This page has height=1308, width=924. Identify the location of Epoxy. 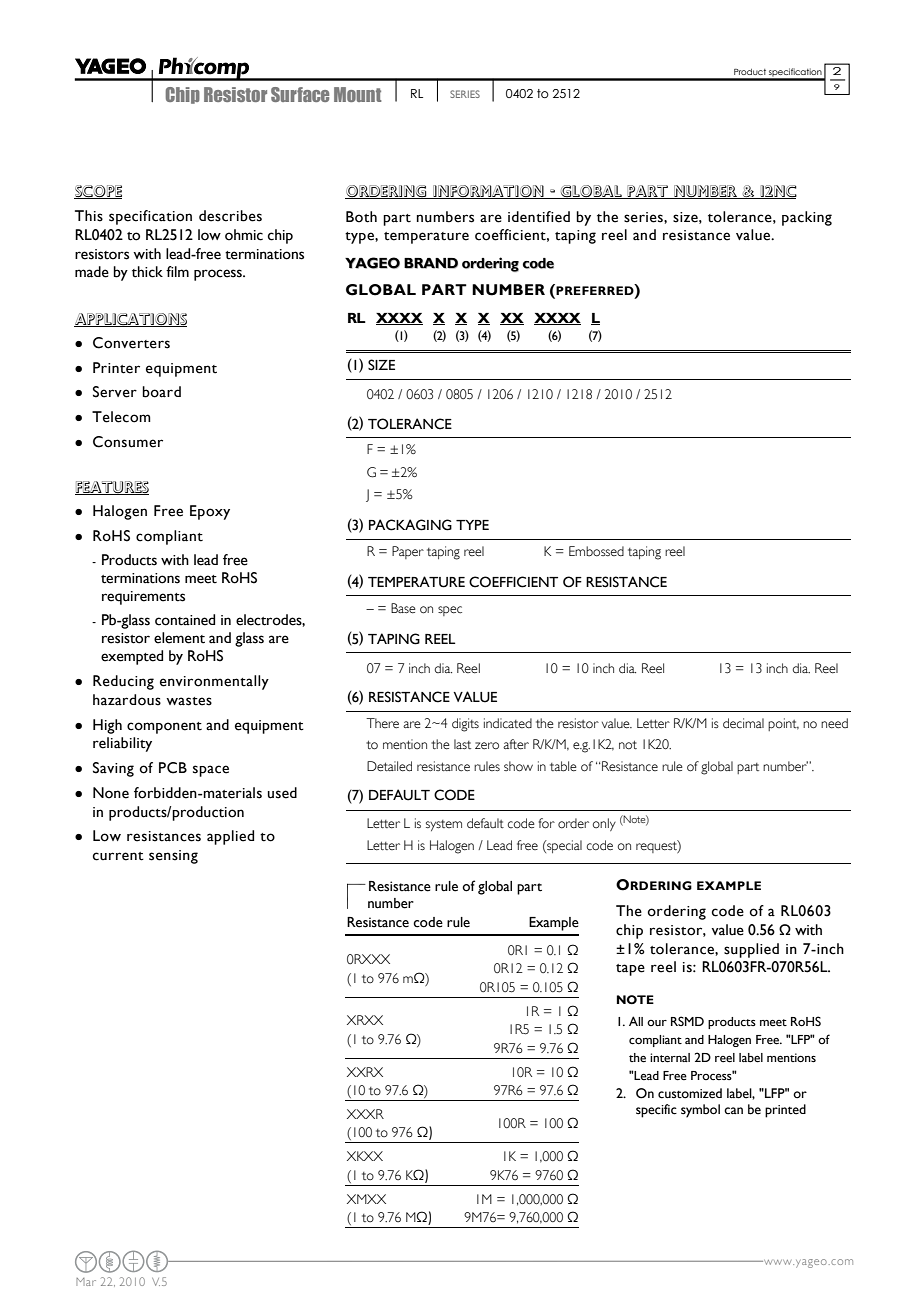
(210, 512).
